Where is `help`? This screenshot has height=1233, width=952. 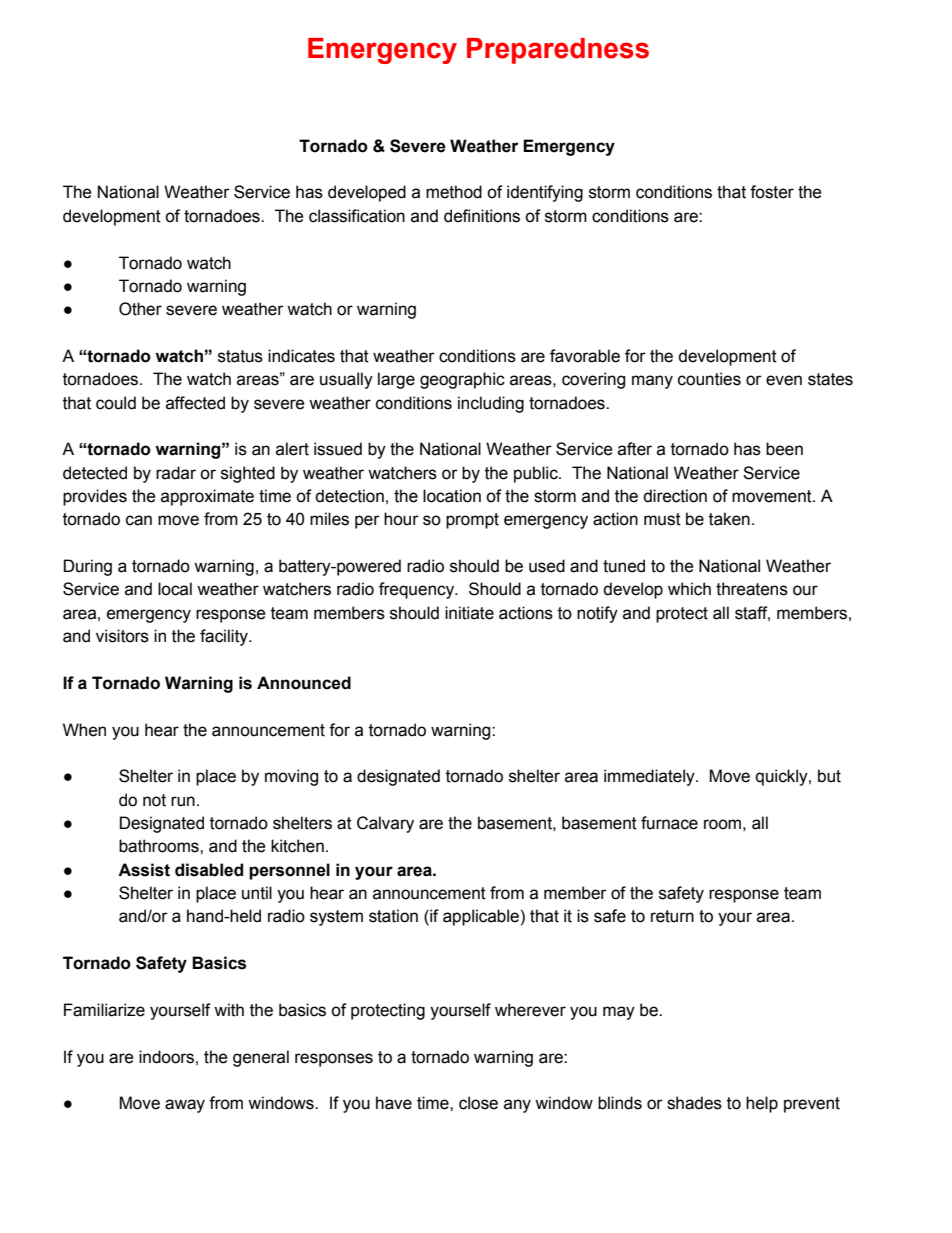 help is located at coordinates (762, 1104).
